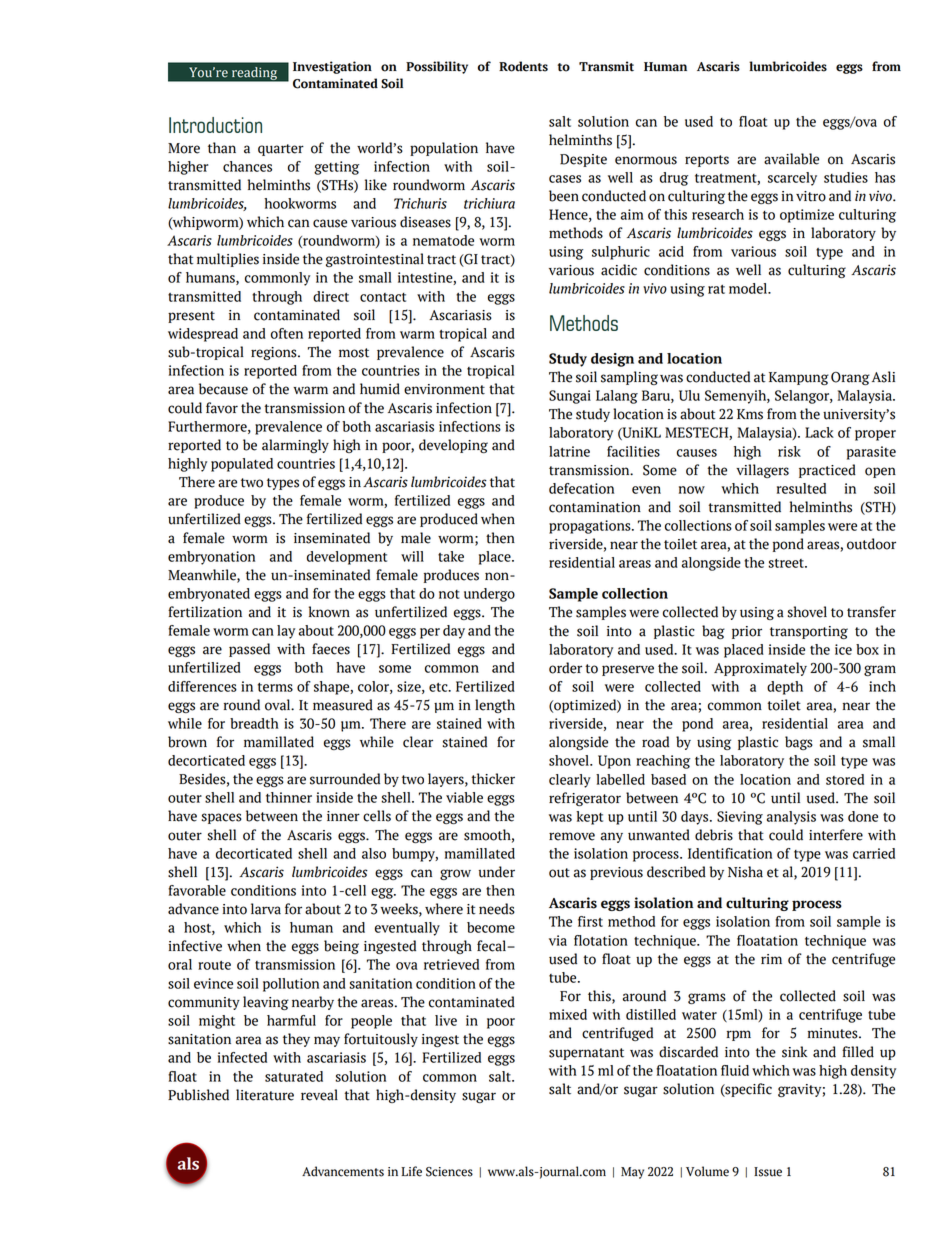  I want to click on Introduction, so click(215, 125).
